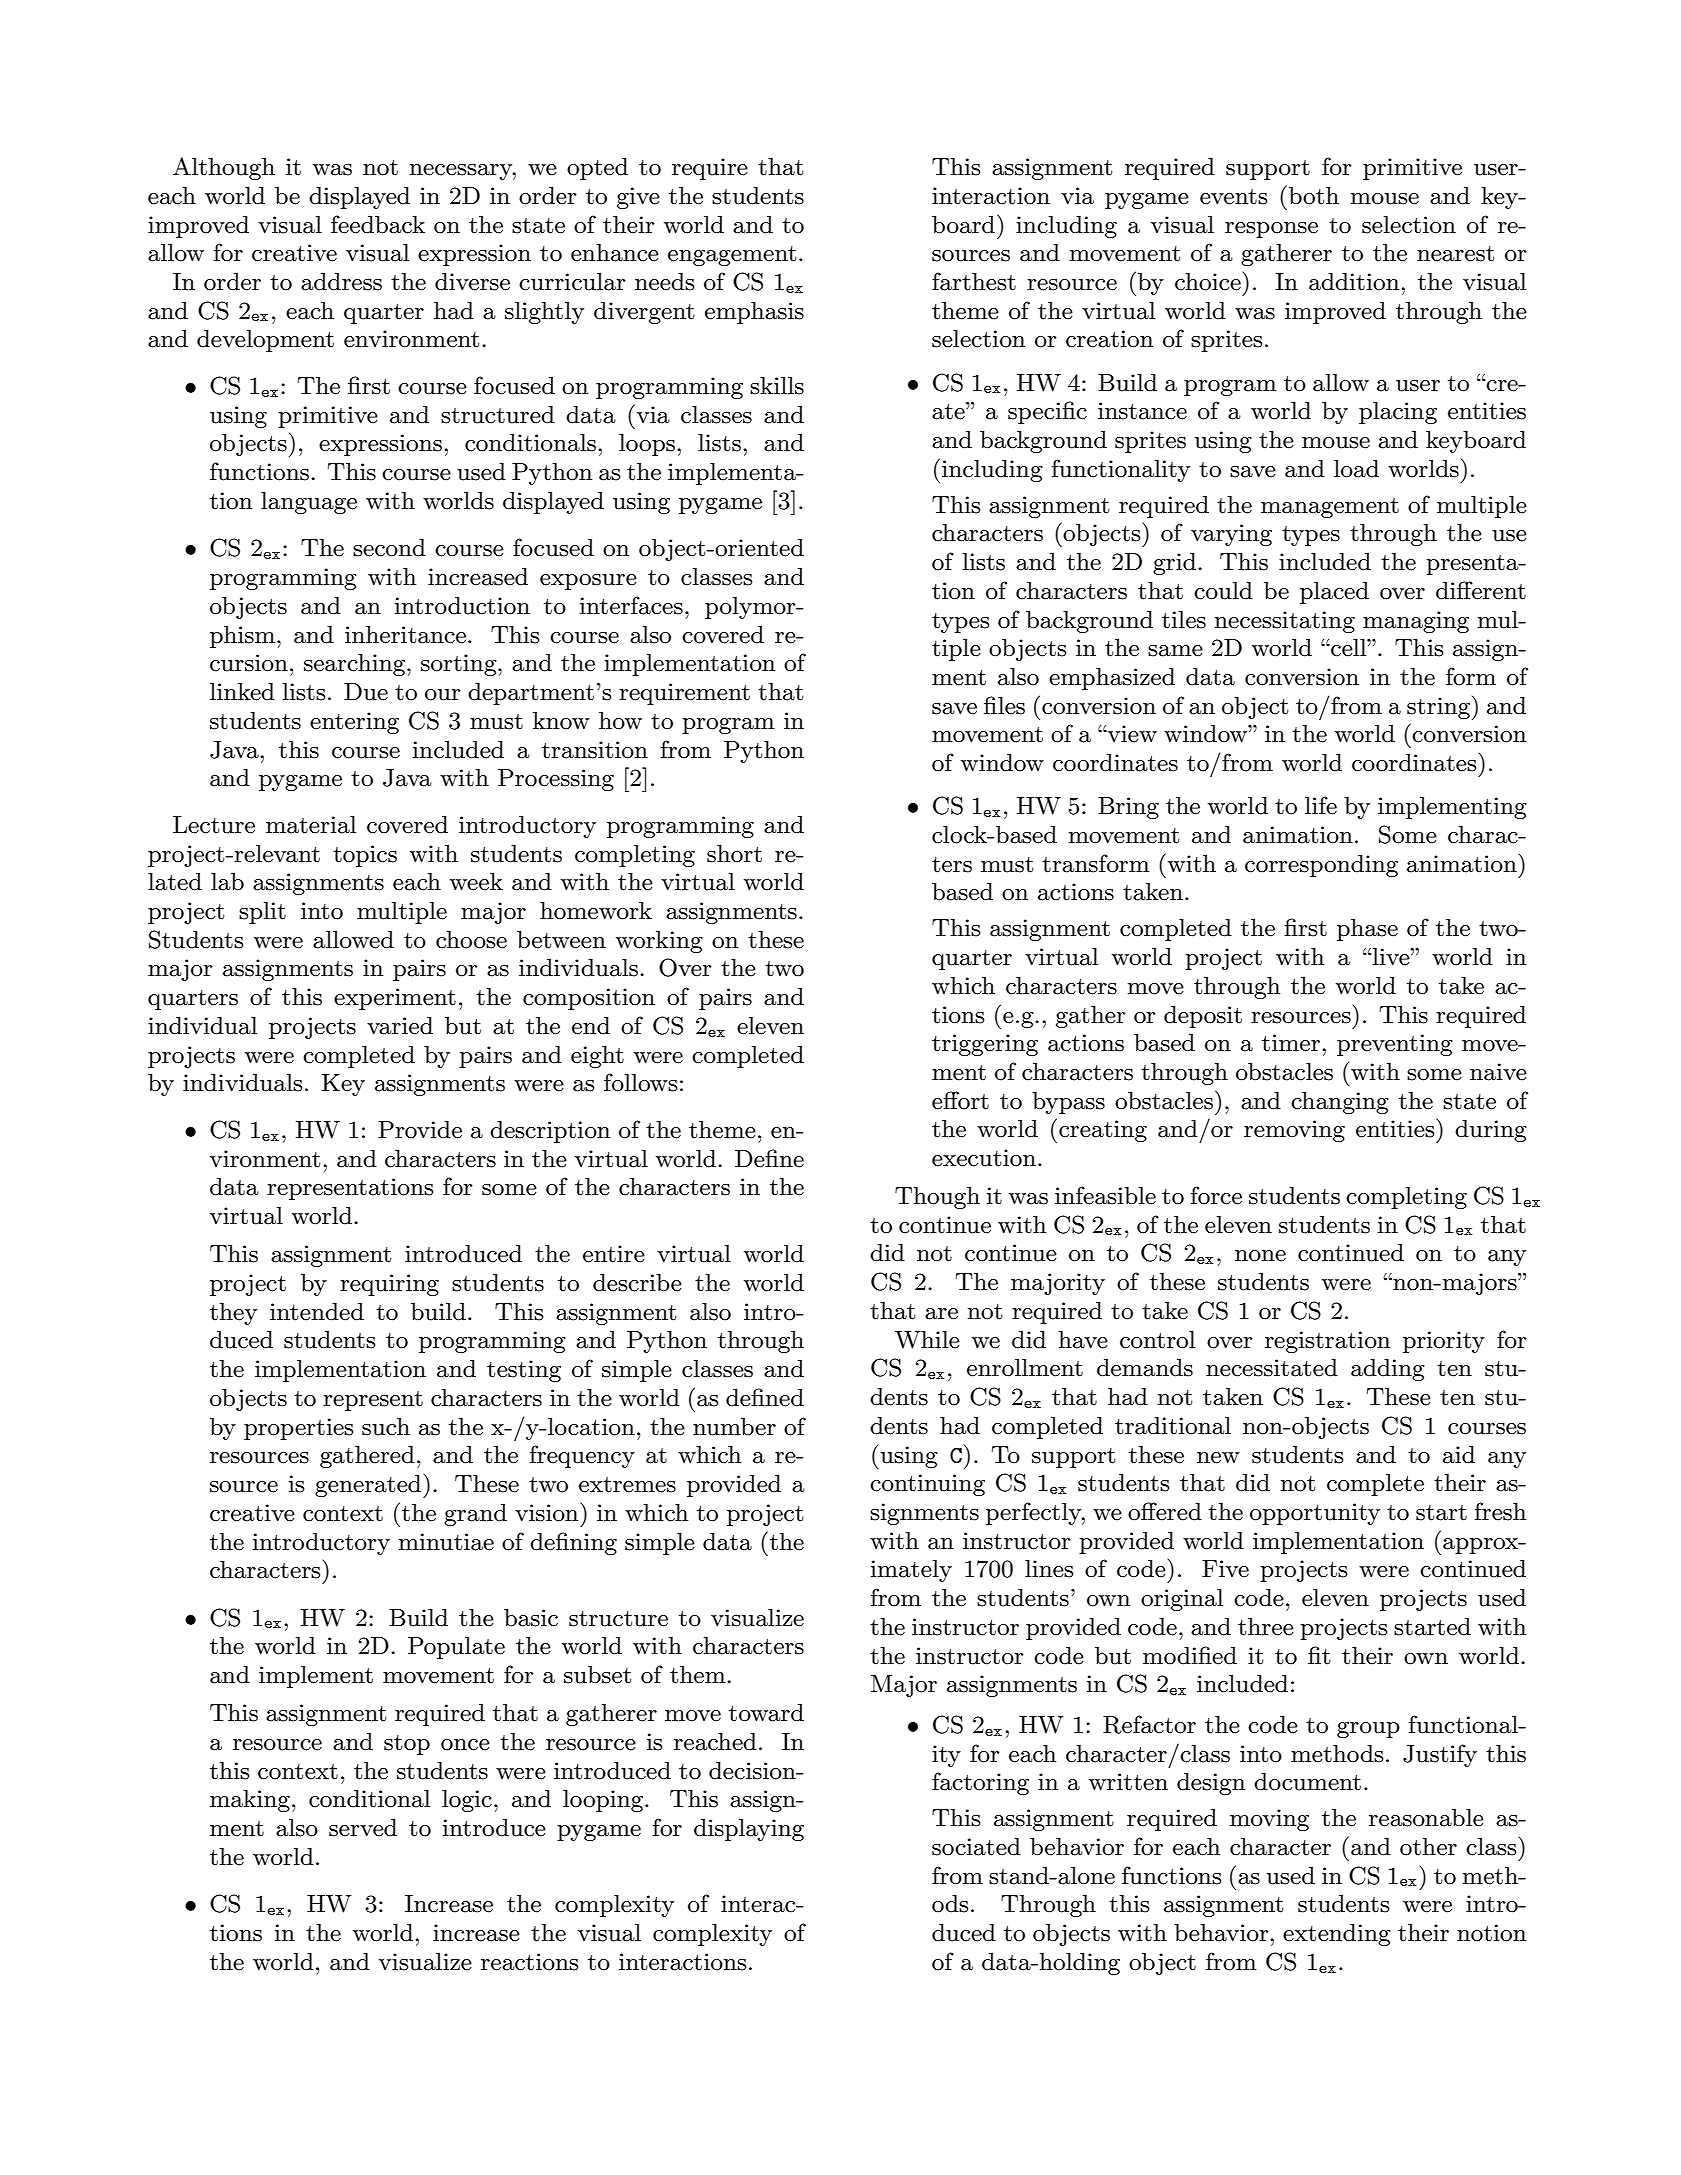  Describe the element at coordinates (1388, 1370) in the document. I see `adding` at that location.
